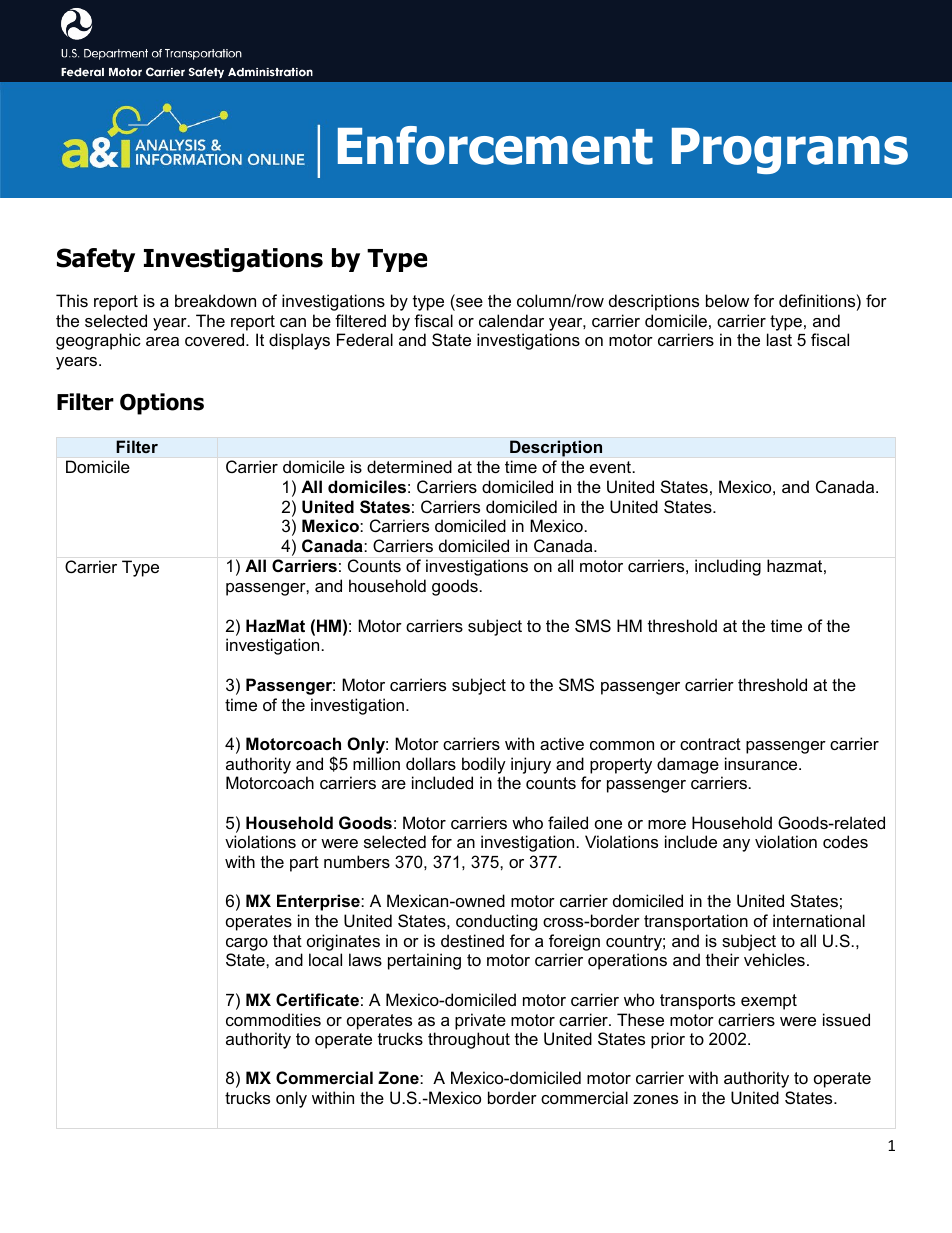  Describe the element at coordinates (409, 466) in the screenshot. I see `determined` at that location.
